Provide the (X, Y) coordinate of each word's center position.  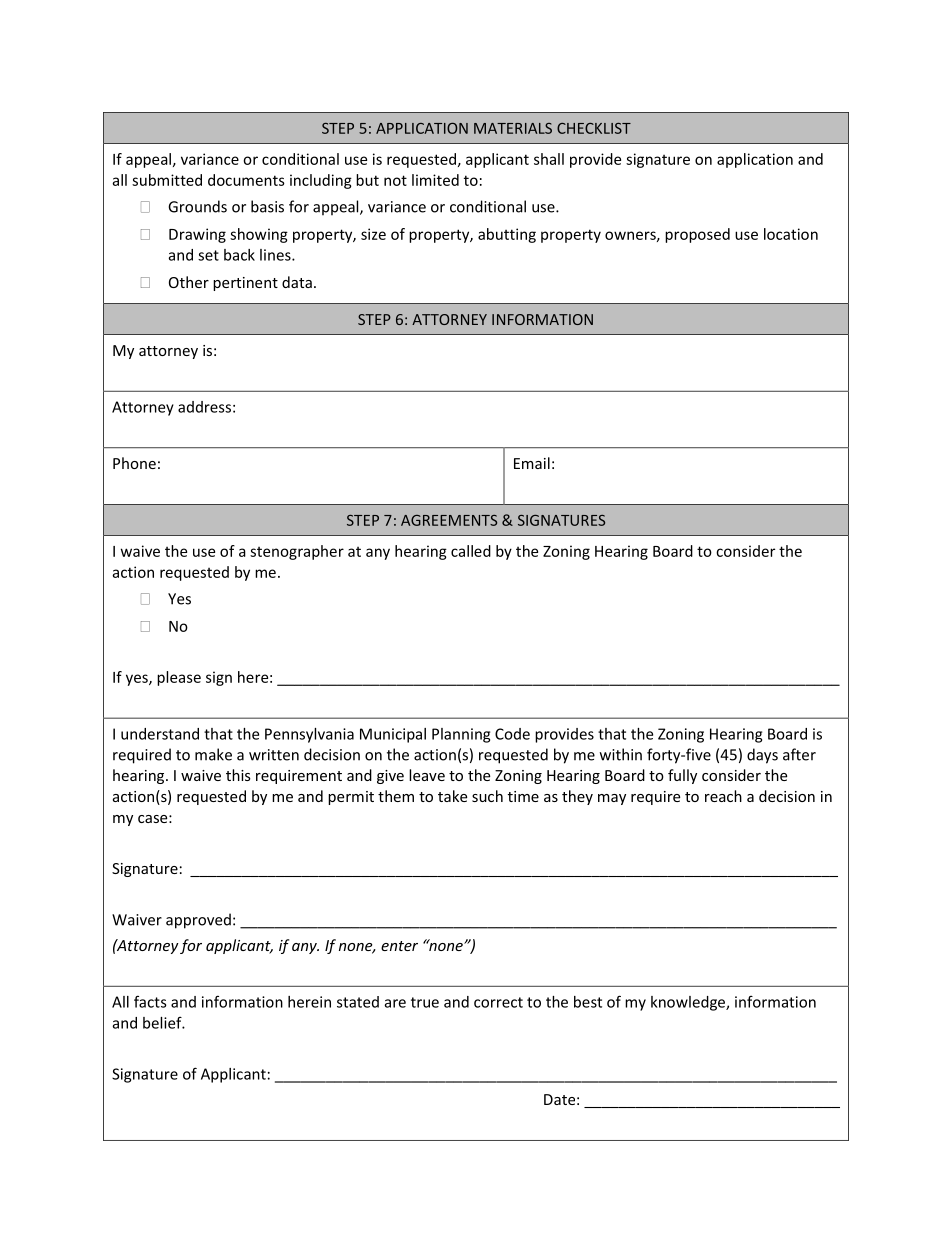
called (471, 551)
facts (150, 1001)
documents (246, 180)
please (179, 678)
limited (435, 180)
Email (532, 463)
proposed (697, 235)
